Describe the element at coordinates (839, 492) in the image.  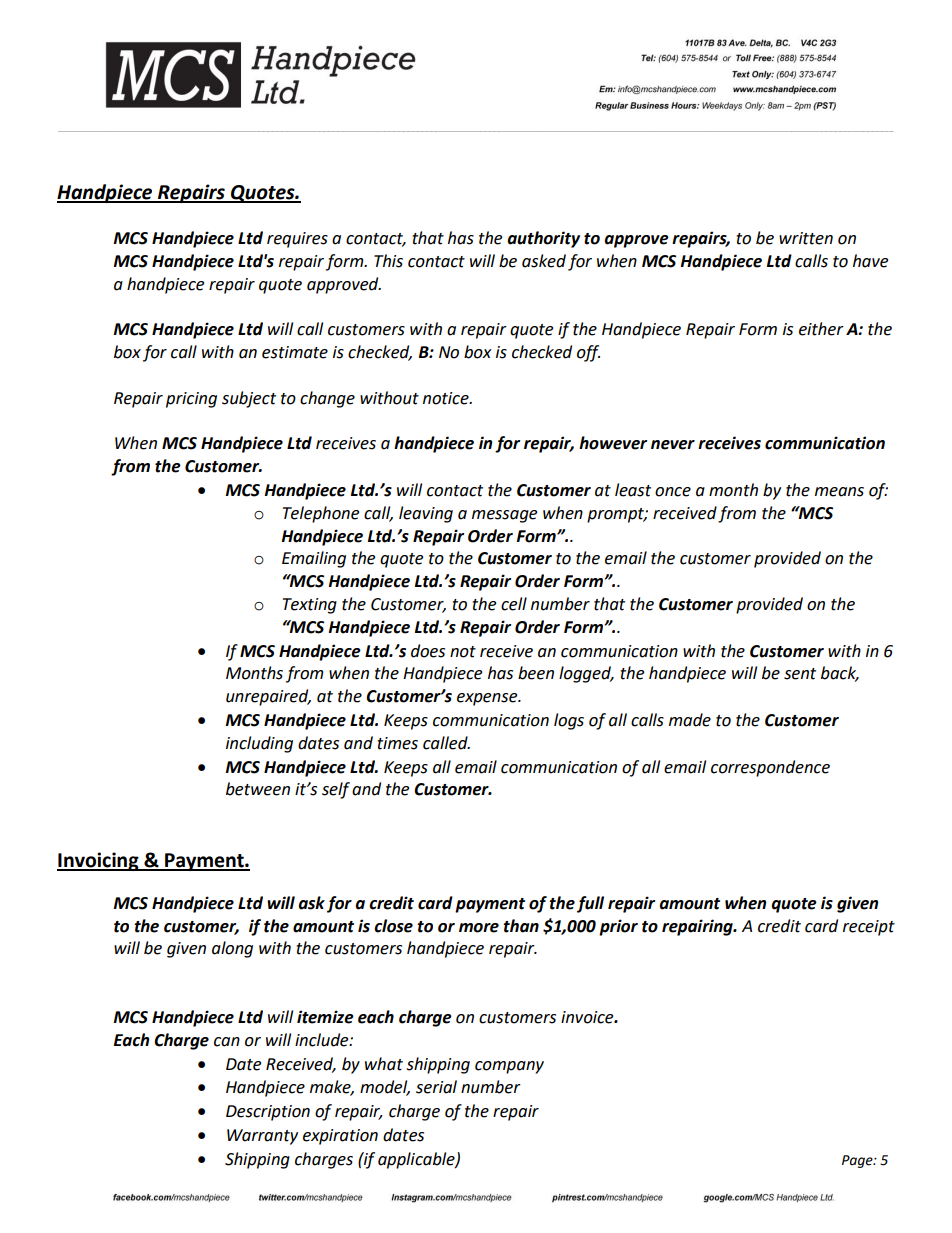
I see `means` at that location.
